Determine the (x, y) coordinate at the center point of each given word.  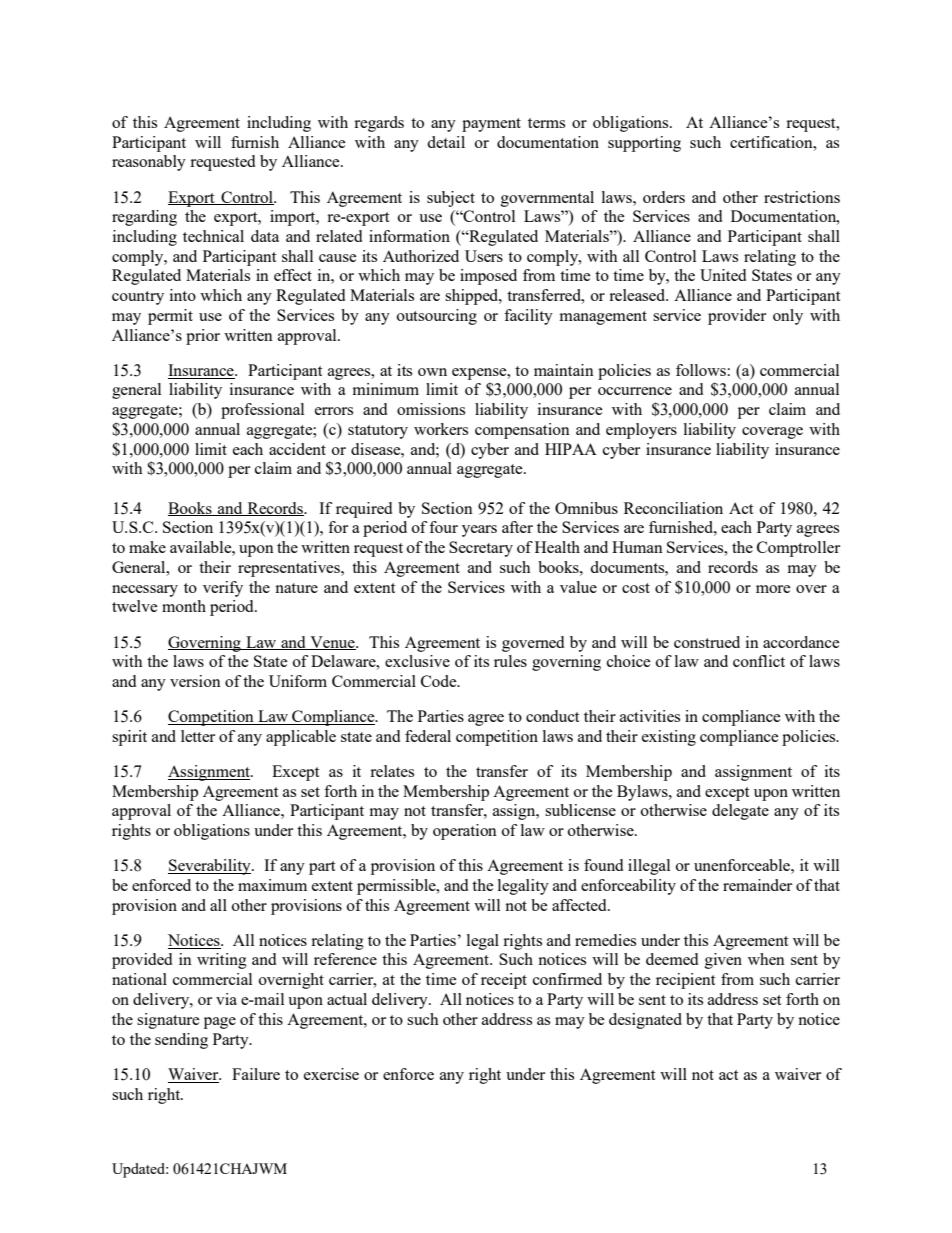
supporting (644, 144)
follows (701, 370)
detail (446, 142)
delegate (740, 812)
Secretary (481, 549)
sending (181, 1041)
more (773, 589)
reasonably (149, 163)
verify (223, 589)
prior (203, 337)
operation (465, 832)
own (432, 372)
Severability (210, 867)
